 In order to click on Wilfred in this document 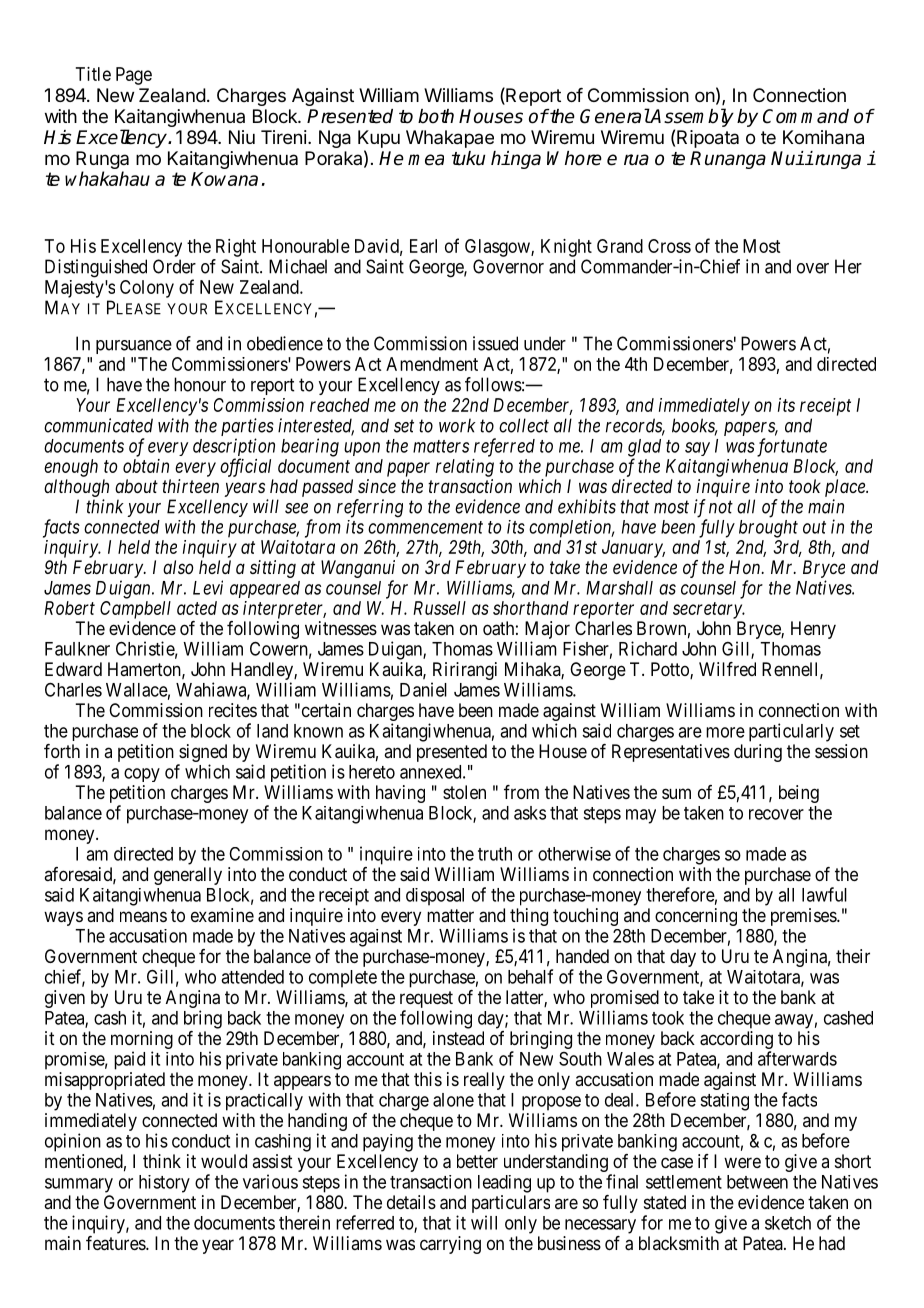, I will do `click(727, 669)`.
